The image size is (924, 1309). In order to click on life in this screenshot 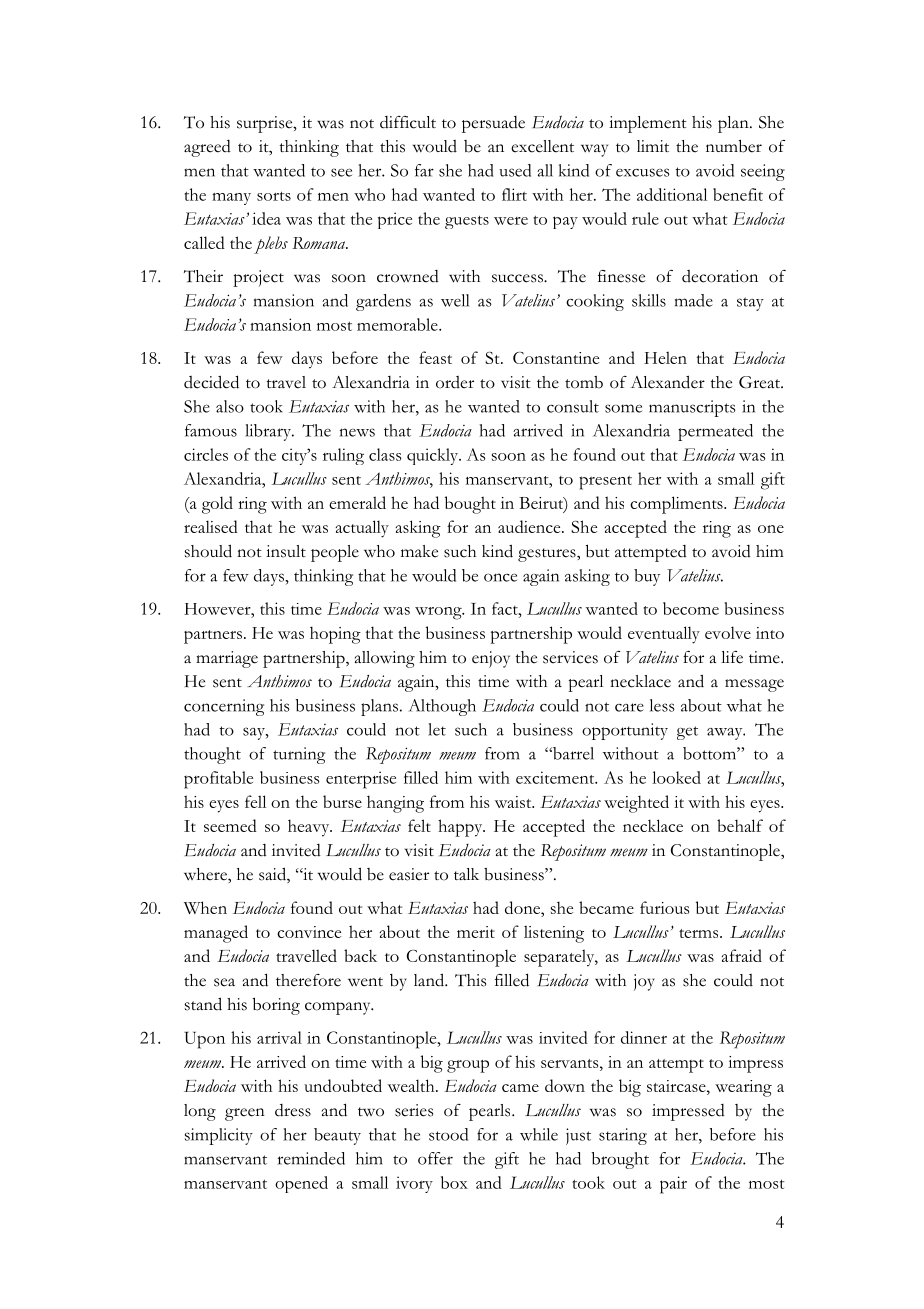, I will do `click(732, 657)`.
